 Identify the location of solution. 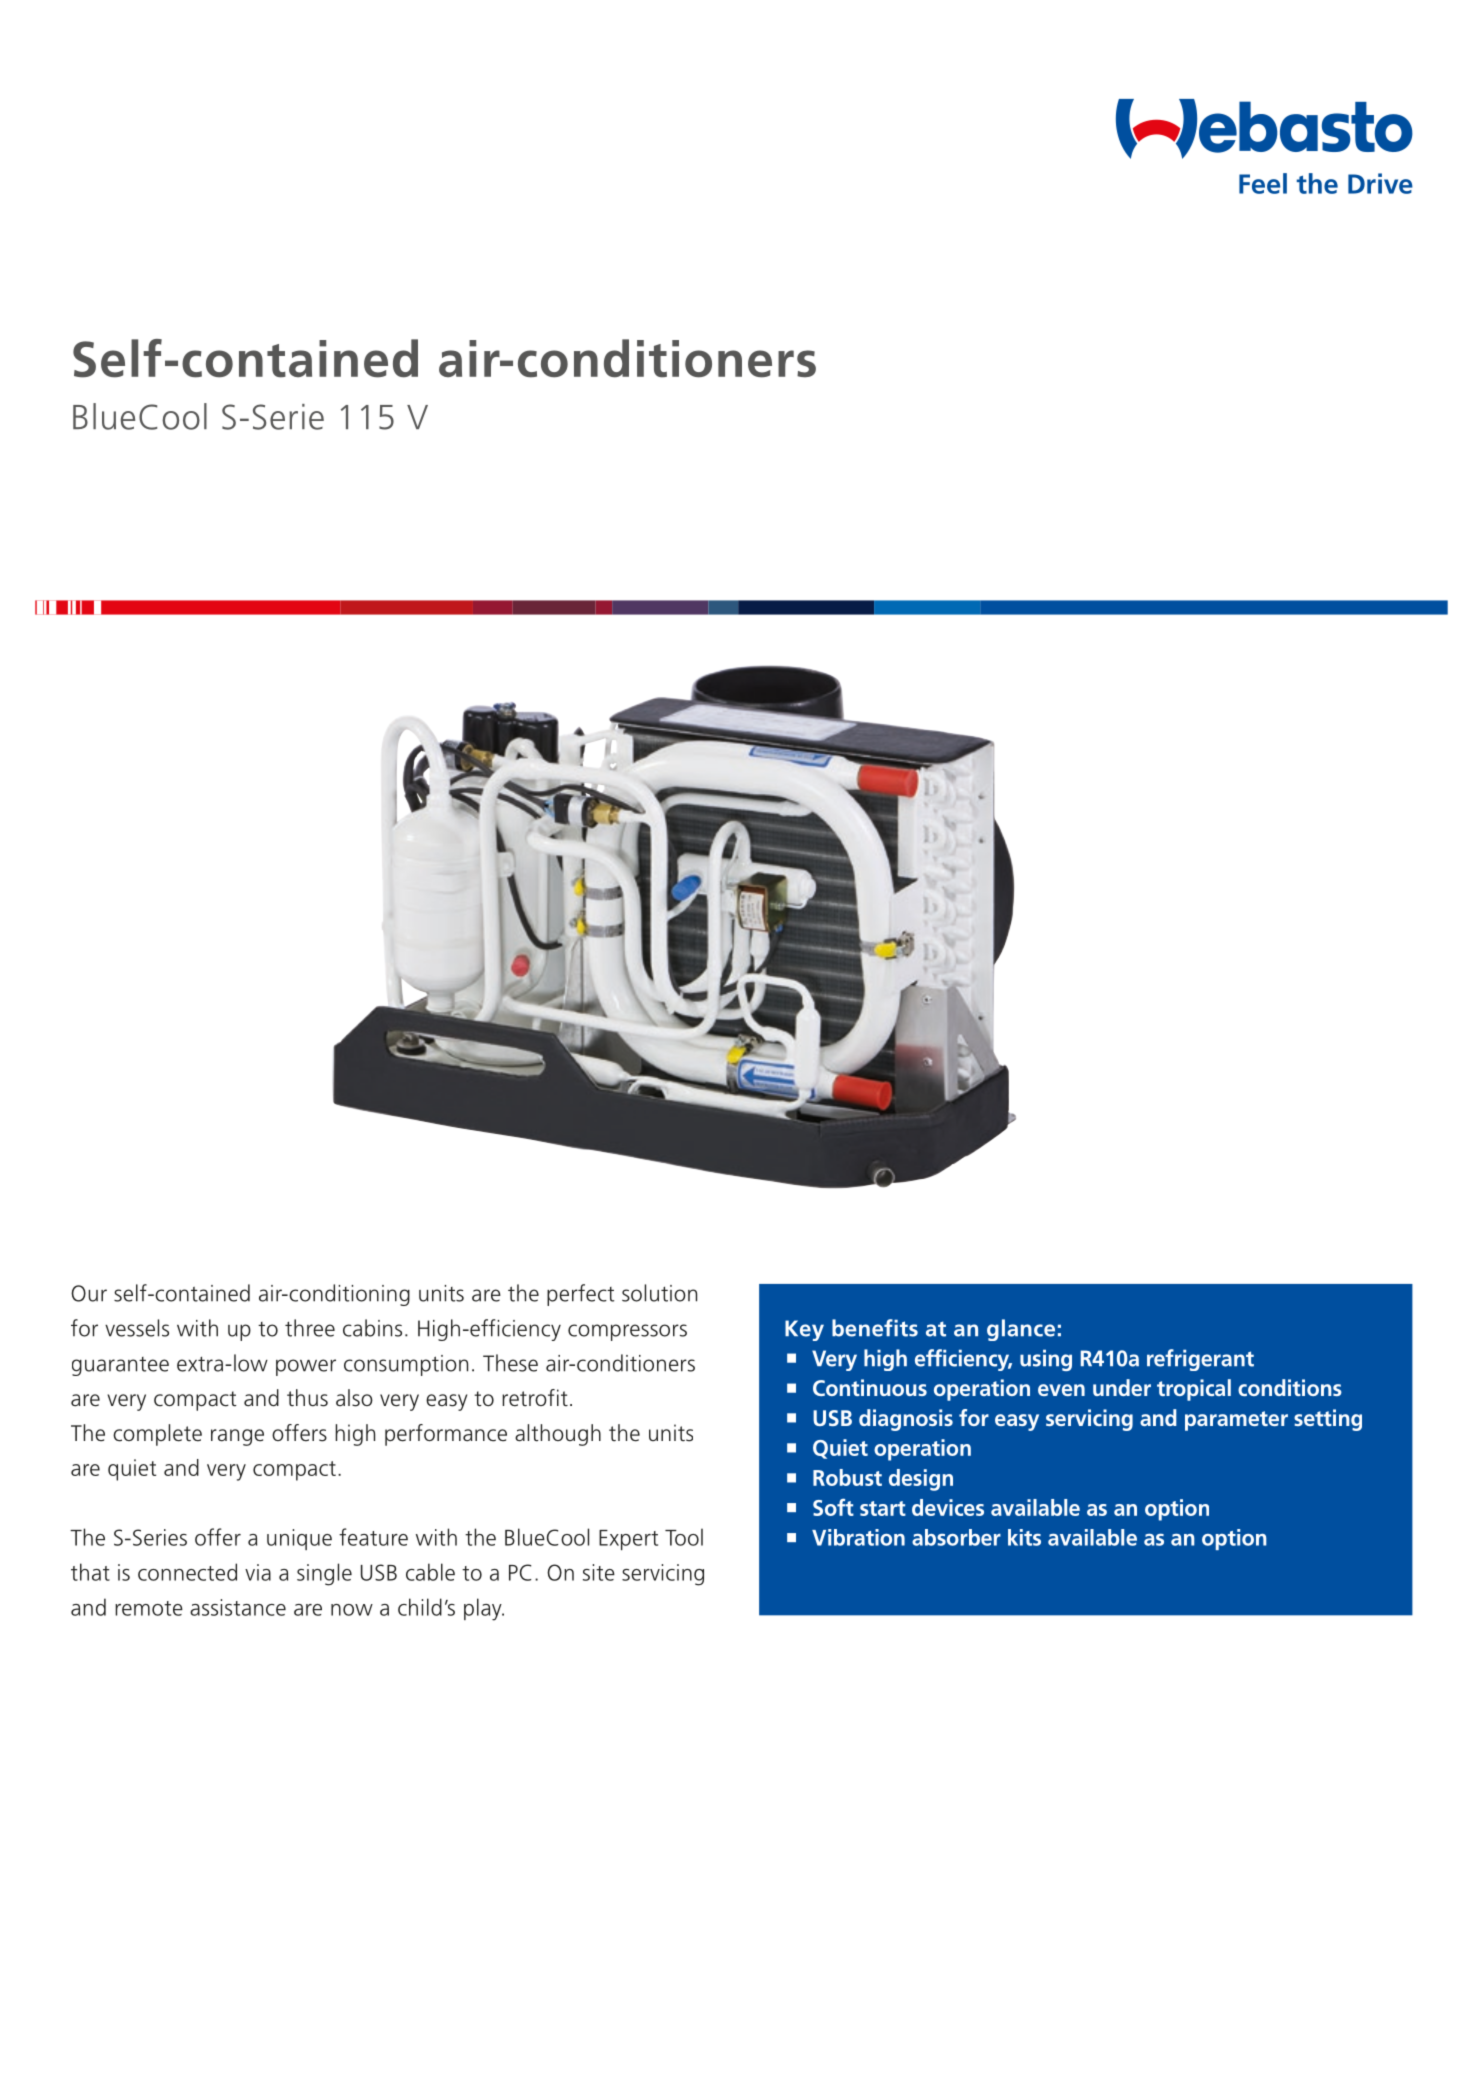
(659, 1293).
